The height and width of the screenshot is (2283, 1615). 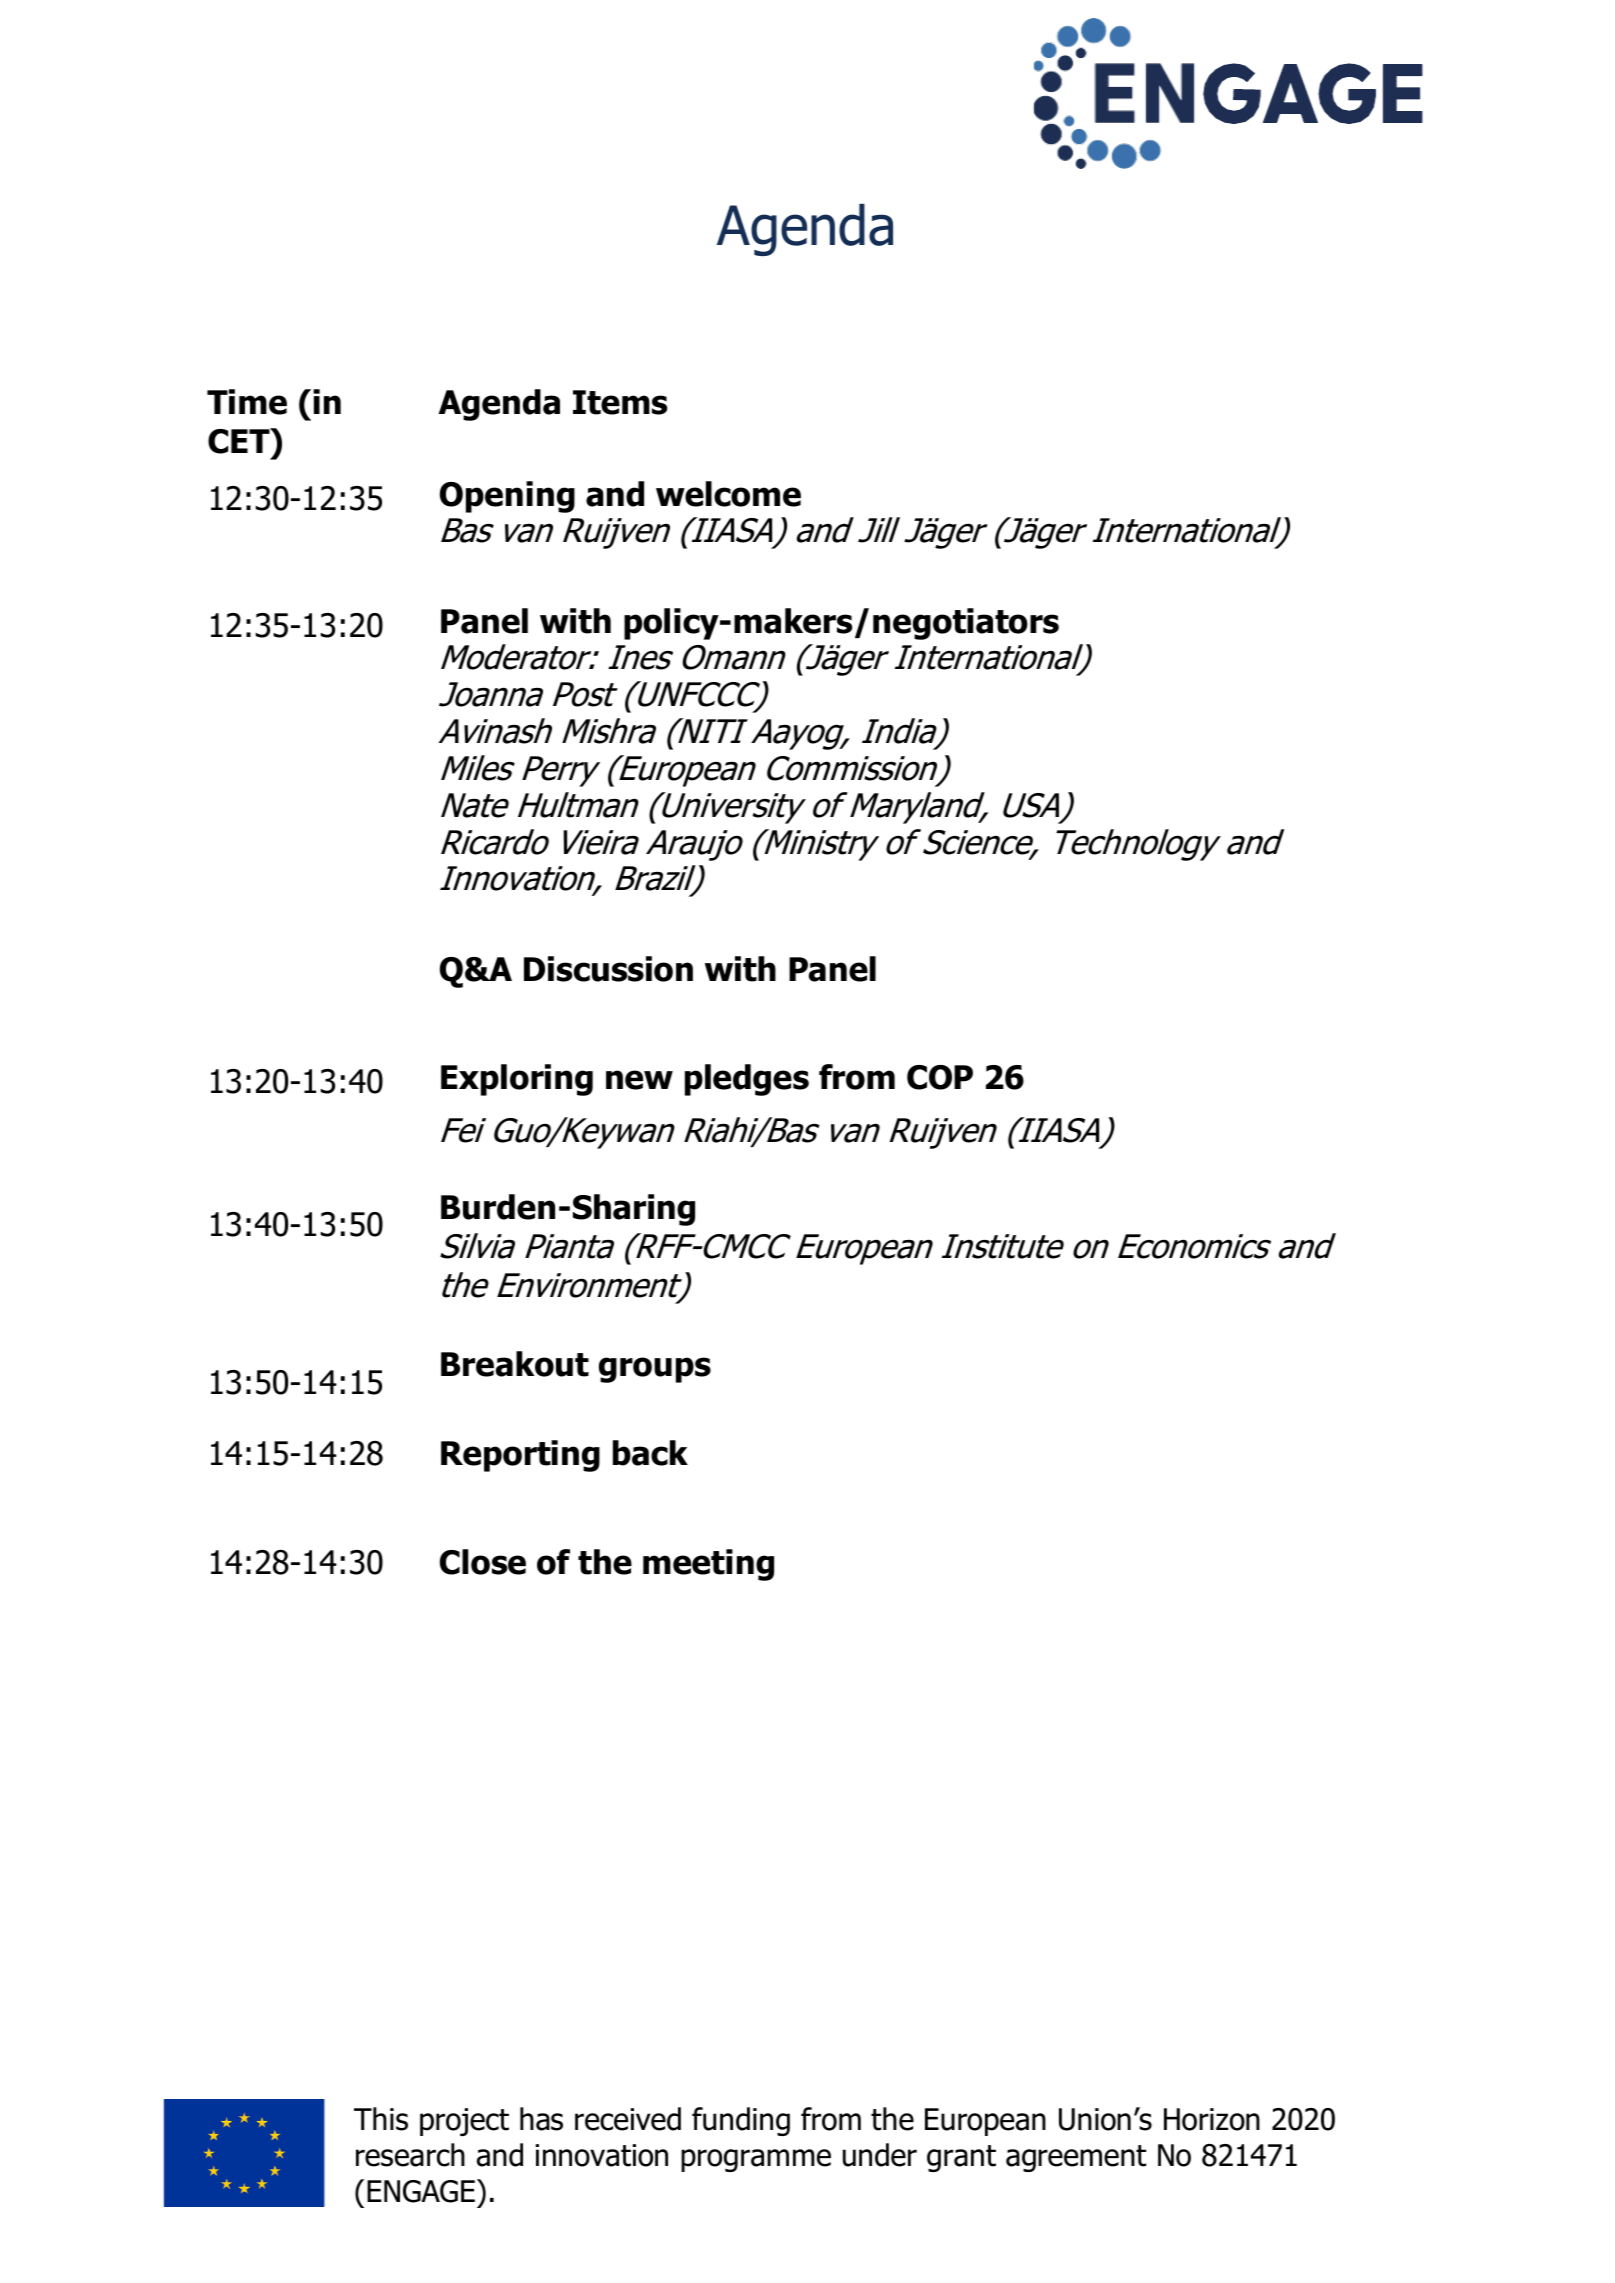 I want to click on COP, so click(x=940, y=1077).
